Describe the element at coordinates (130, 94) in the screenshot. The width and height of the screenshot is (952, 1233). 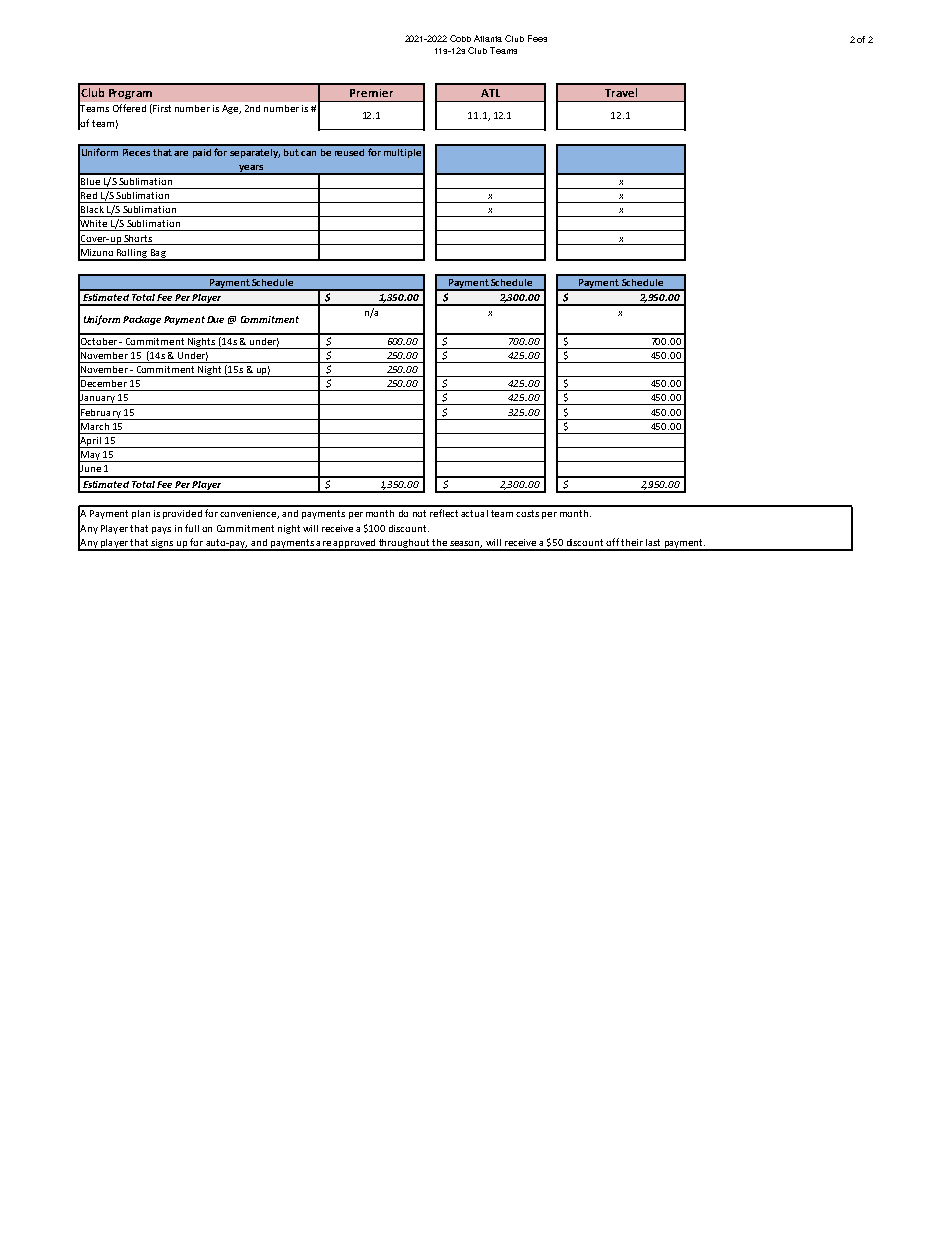
I see `Program` at that location.
